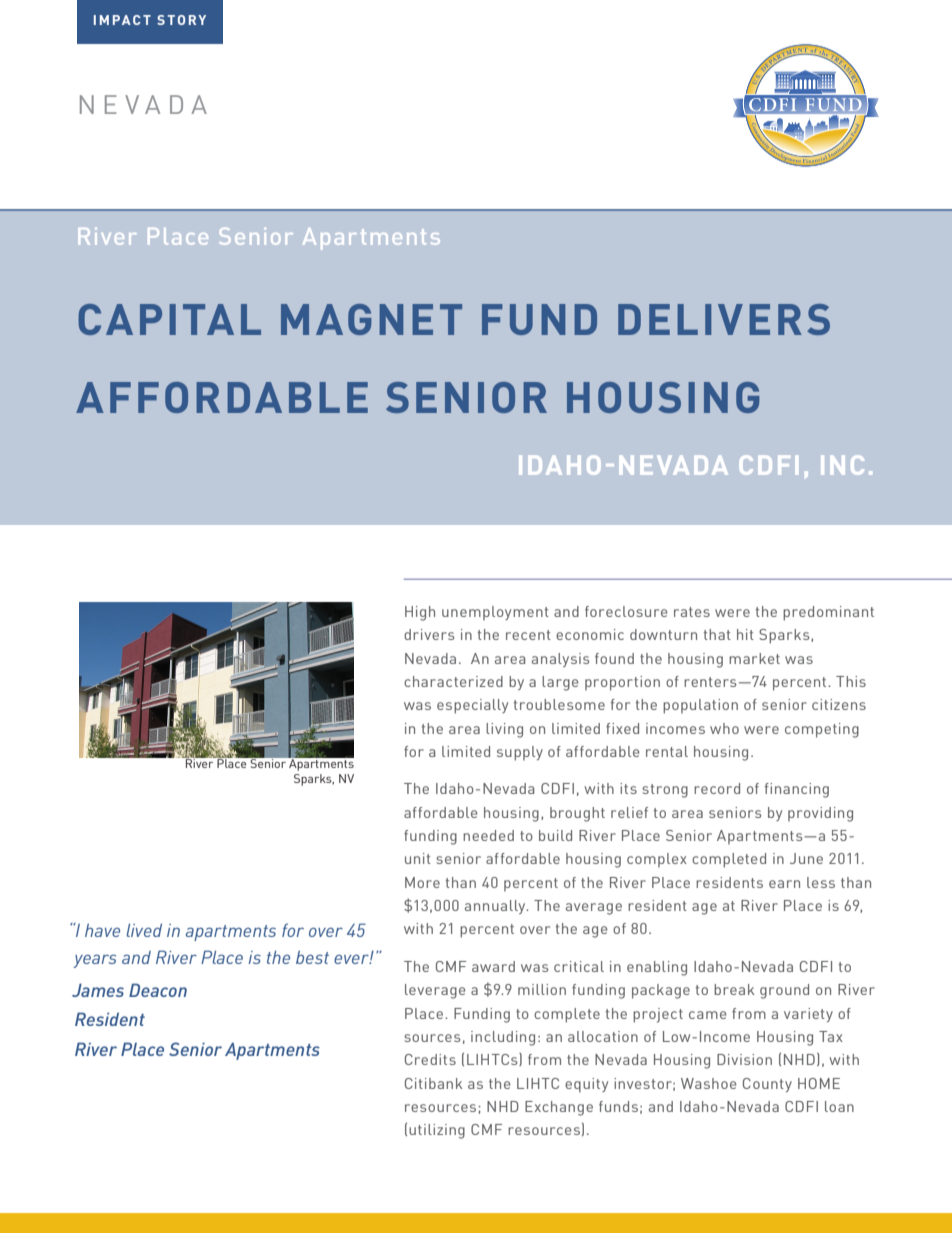 The image size is (952, 1233). What do you see at coordinates (437, 1131) in the page?
I see `utilizing` at bounding box center [437, 1131].
